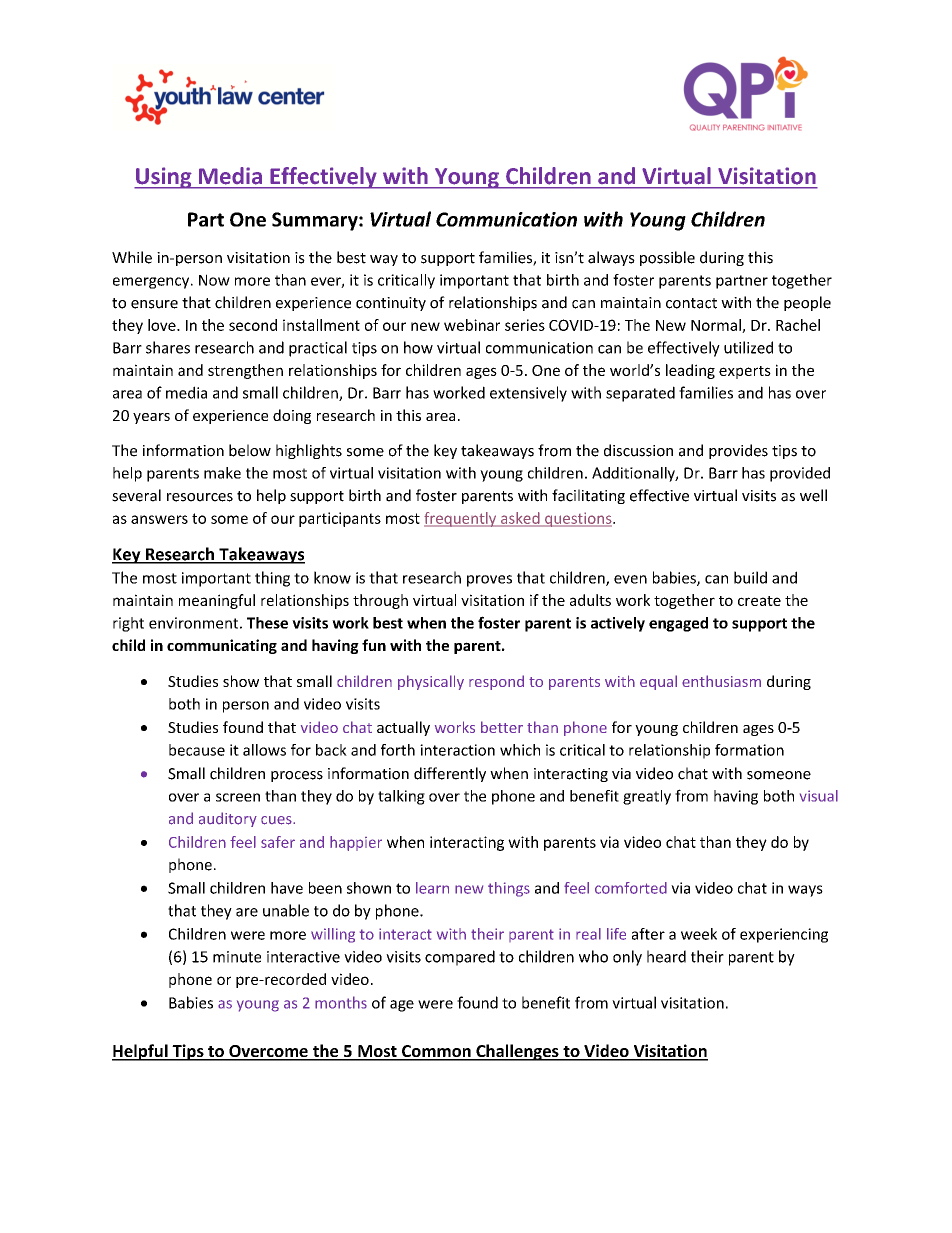  I want to click on minute, so click(237, 957).
